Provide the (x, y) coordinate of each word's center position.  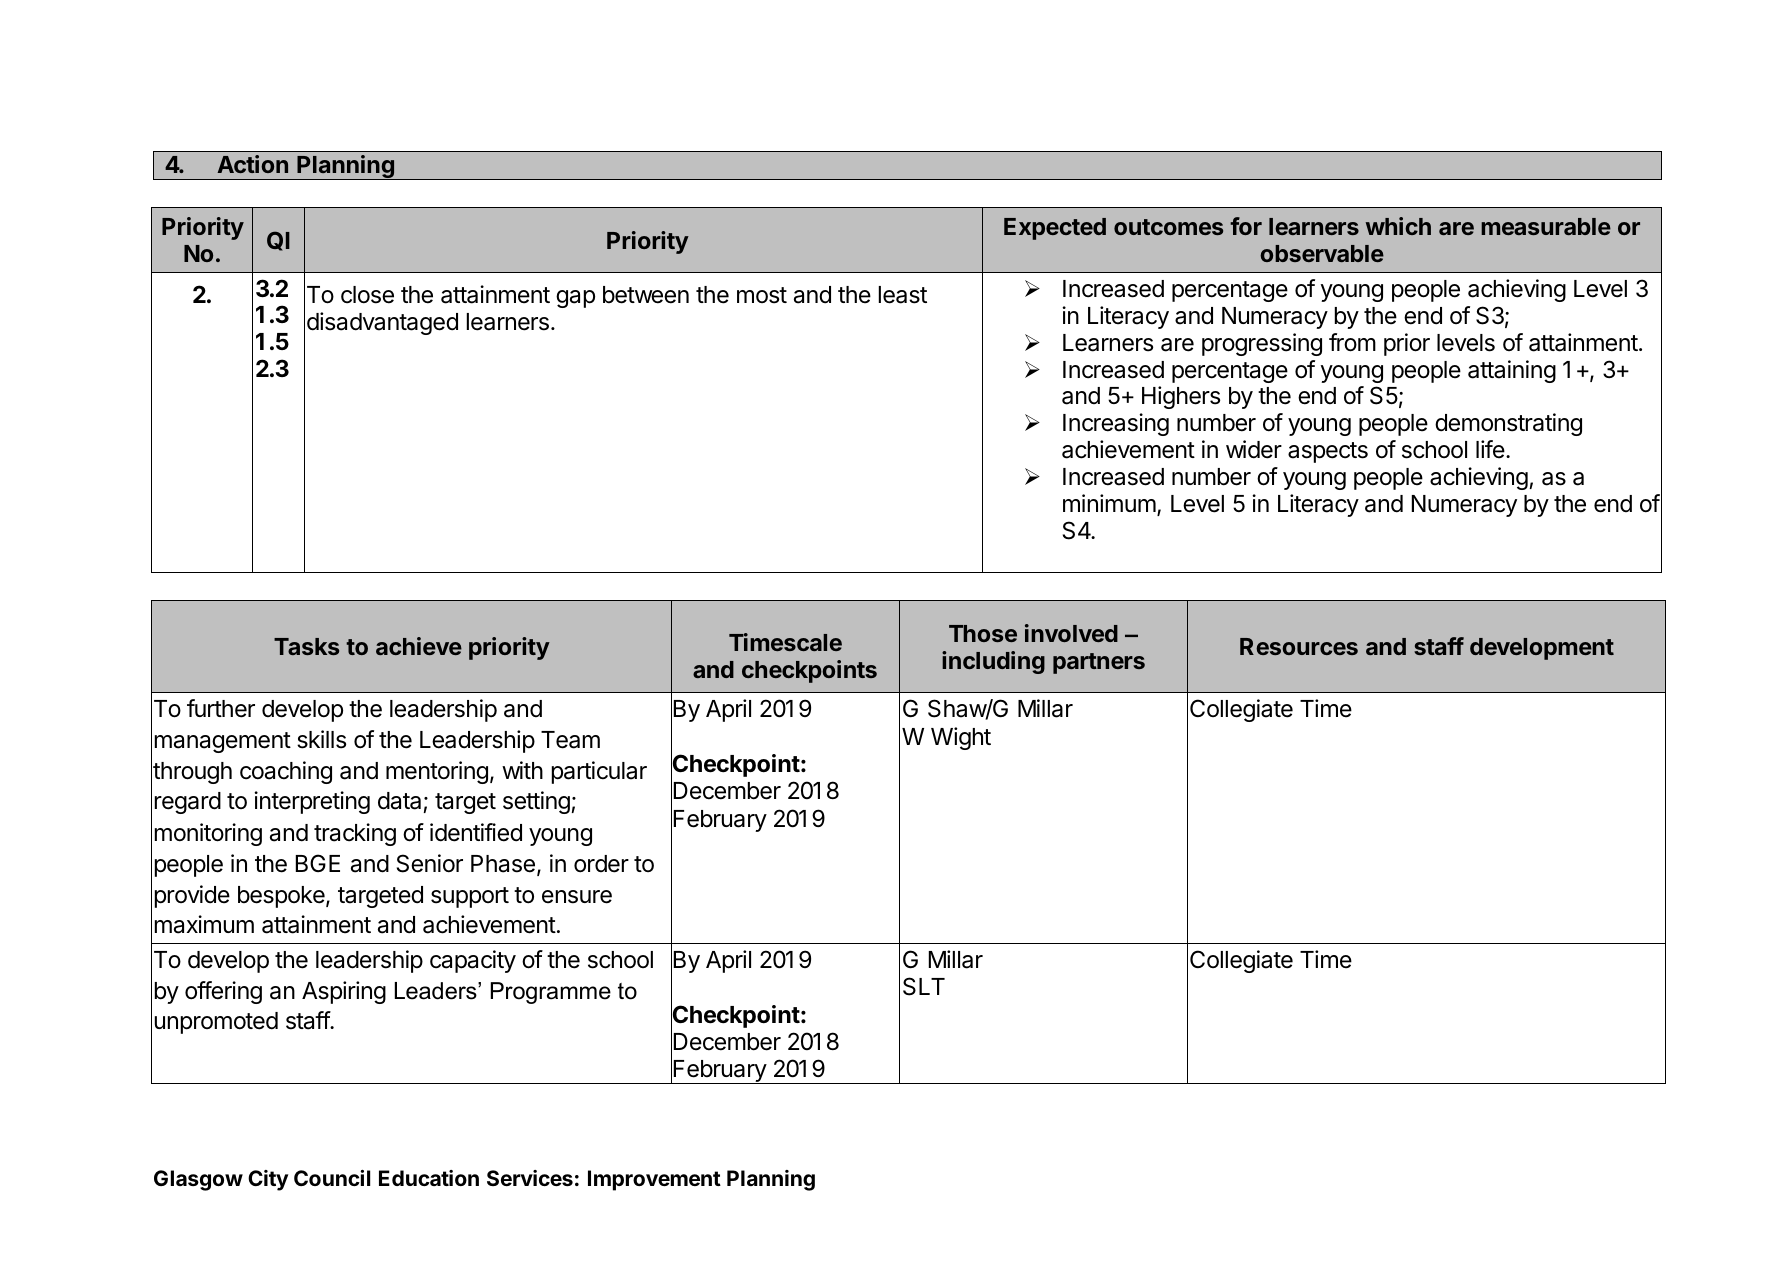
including (993, 662)
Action (252, 164)
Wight (961, 738)
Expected (1055, 229)
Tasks (306, 646)
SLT (924, 986)
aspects (1328, 452)
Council (332, 1178)
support (470, 897)
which (1398, 226)
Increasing (1116, 424)
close (367, 295)
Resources (1299, 646)
